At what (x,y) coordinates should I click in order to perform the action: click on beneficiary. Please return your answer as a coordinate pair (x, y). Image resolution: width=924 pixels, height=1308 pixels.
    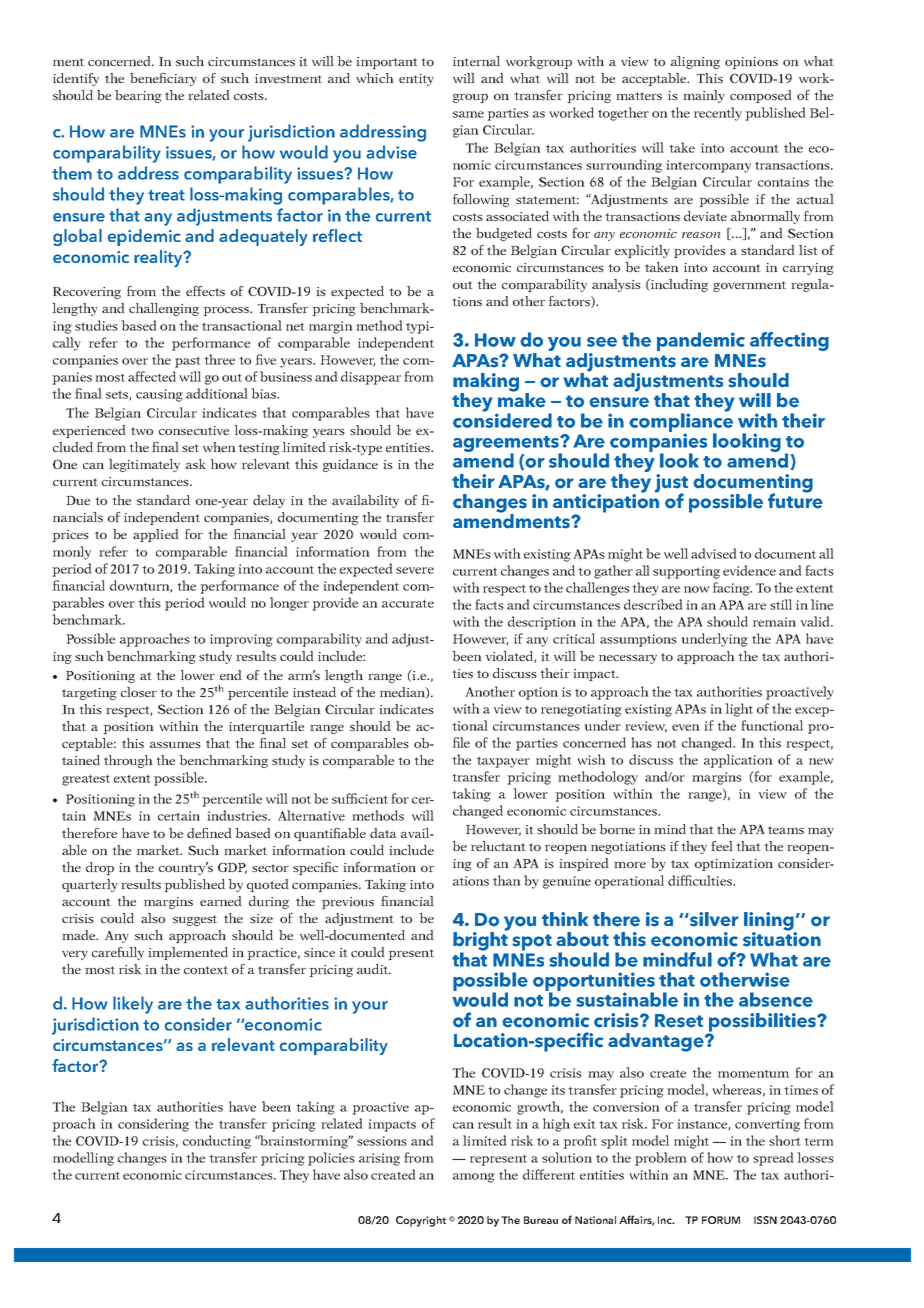
    Looking at the image, I should click on (163, 79).
